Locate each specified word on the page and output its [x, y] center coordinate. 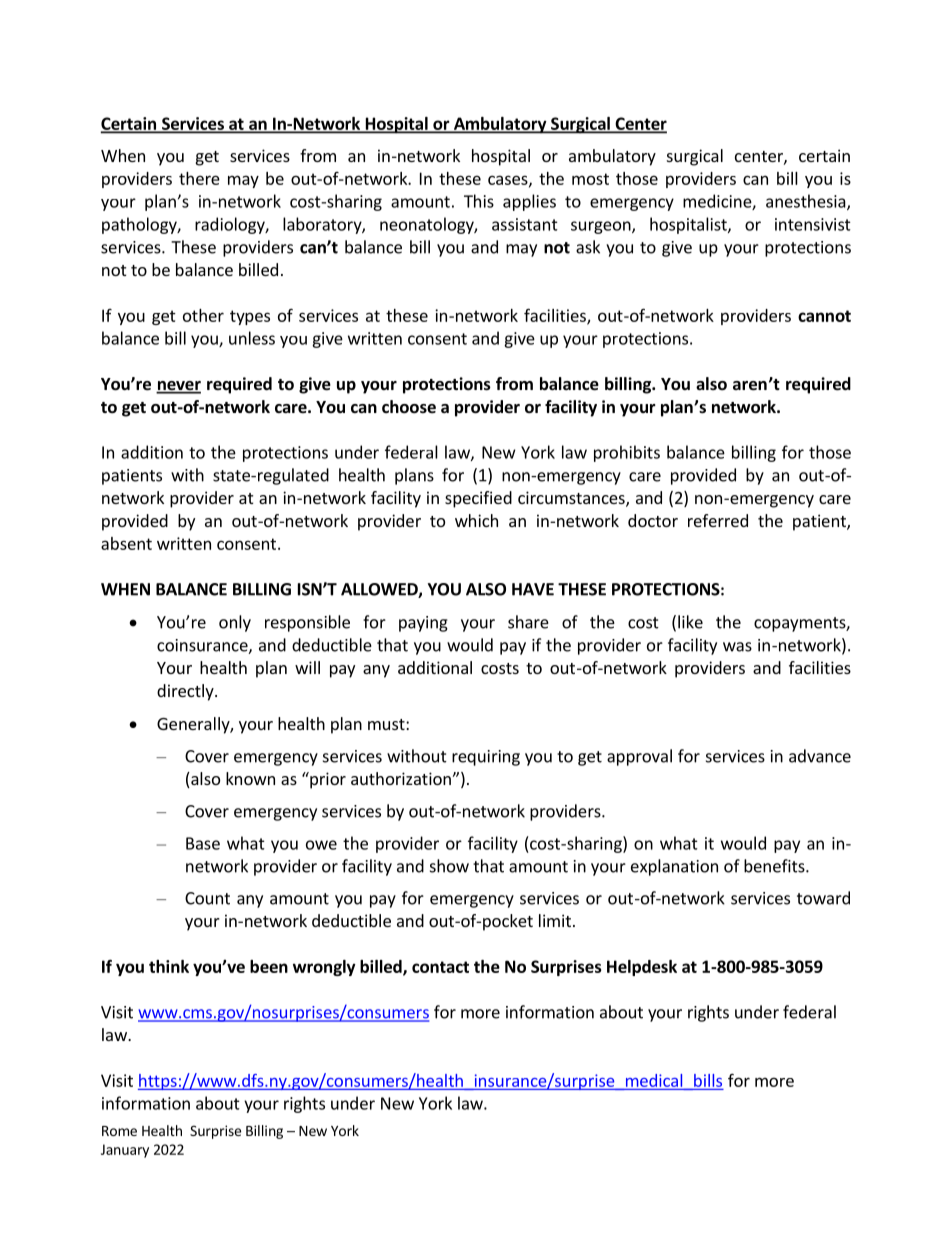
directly [186, 692]
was [737, 647]
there [199, 178]
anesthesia [807, 202]
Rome [119, 1131]
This [479, 201]
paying [423, 624]
